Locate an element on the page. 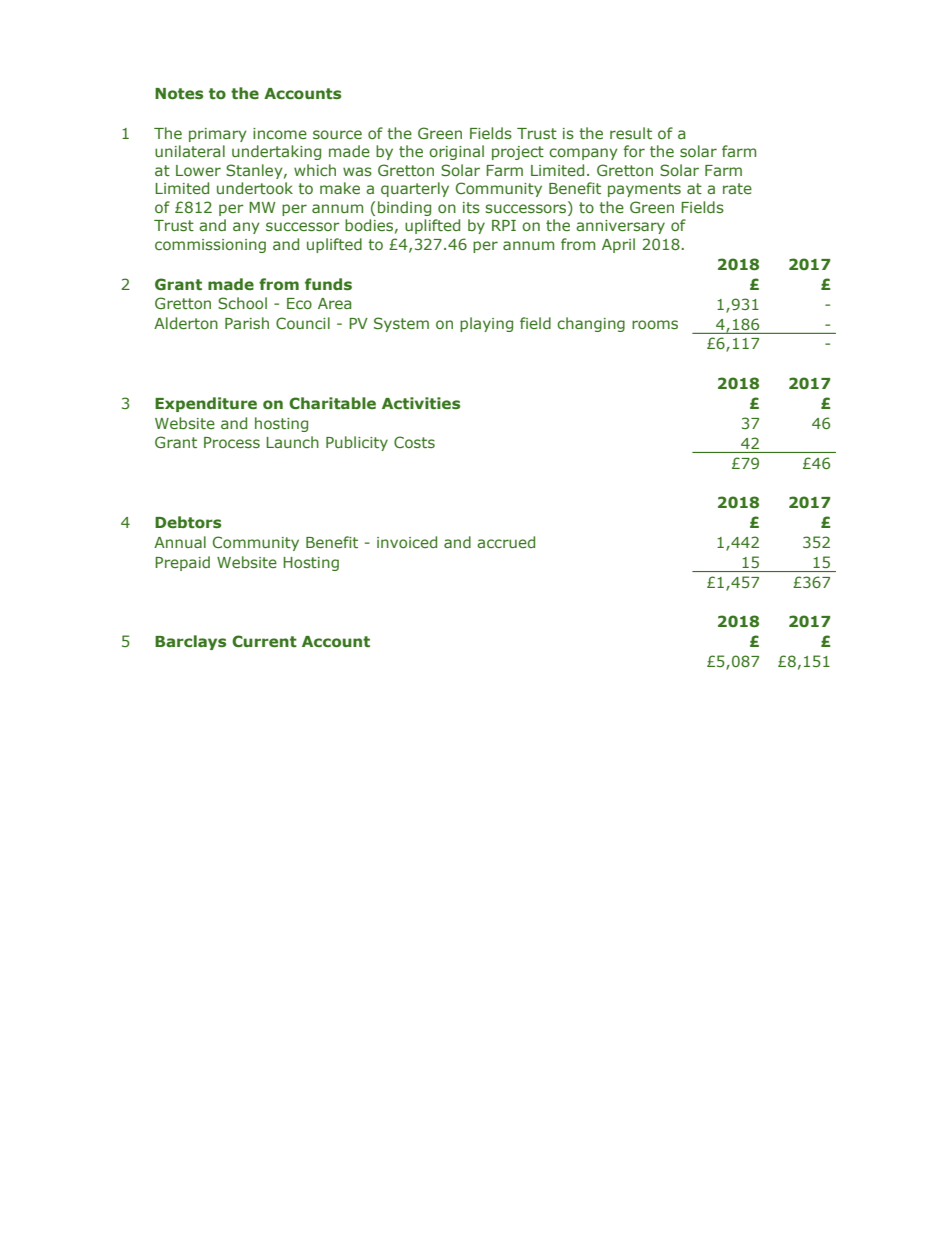 This image has width=952, height=1233. result is located at coordinates (631, 133).
